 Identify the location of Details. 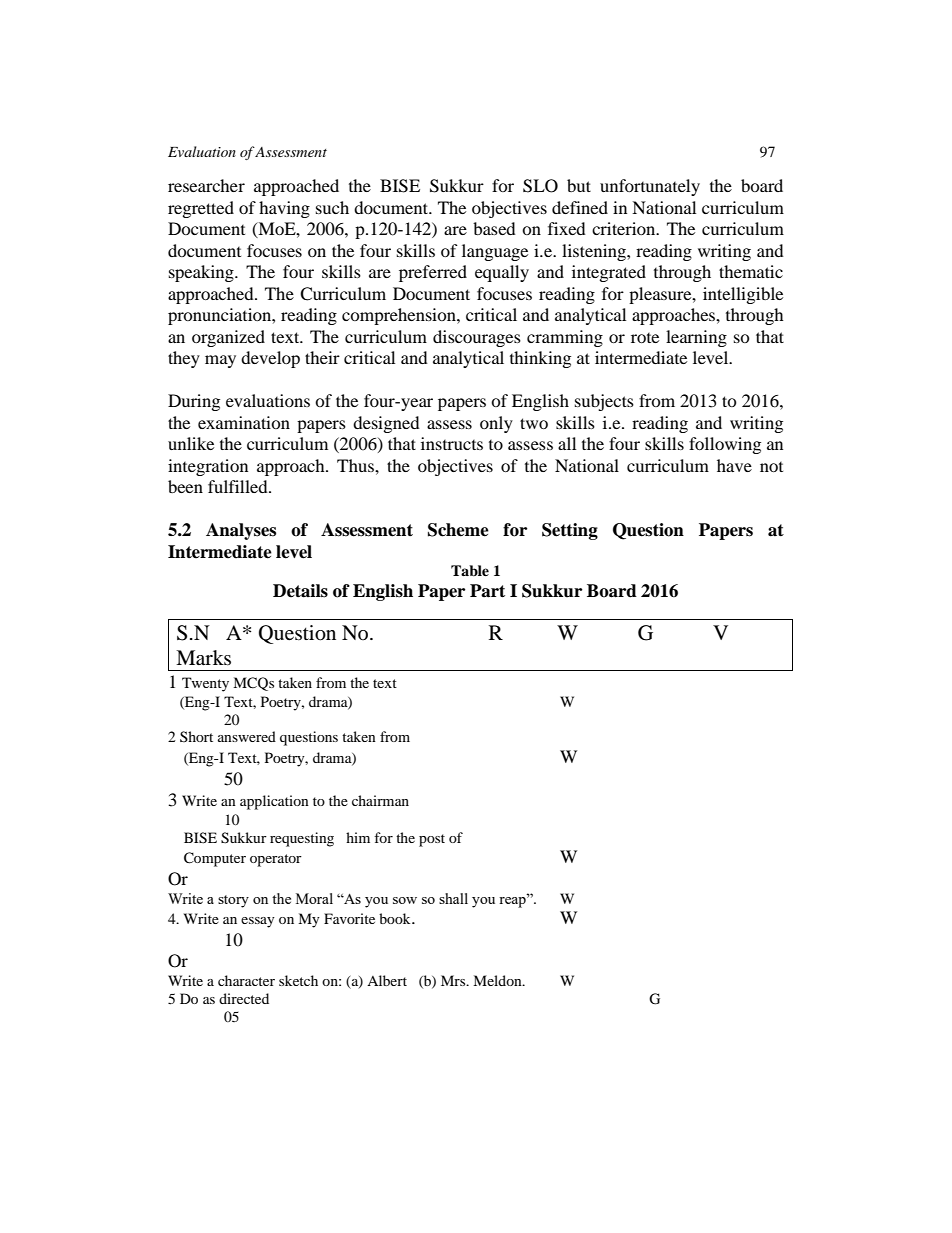
(300, 591).
